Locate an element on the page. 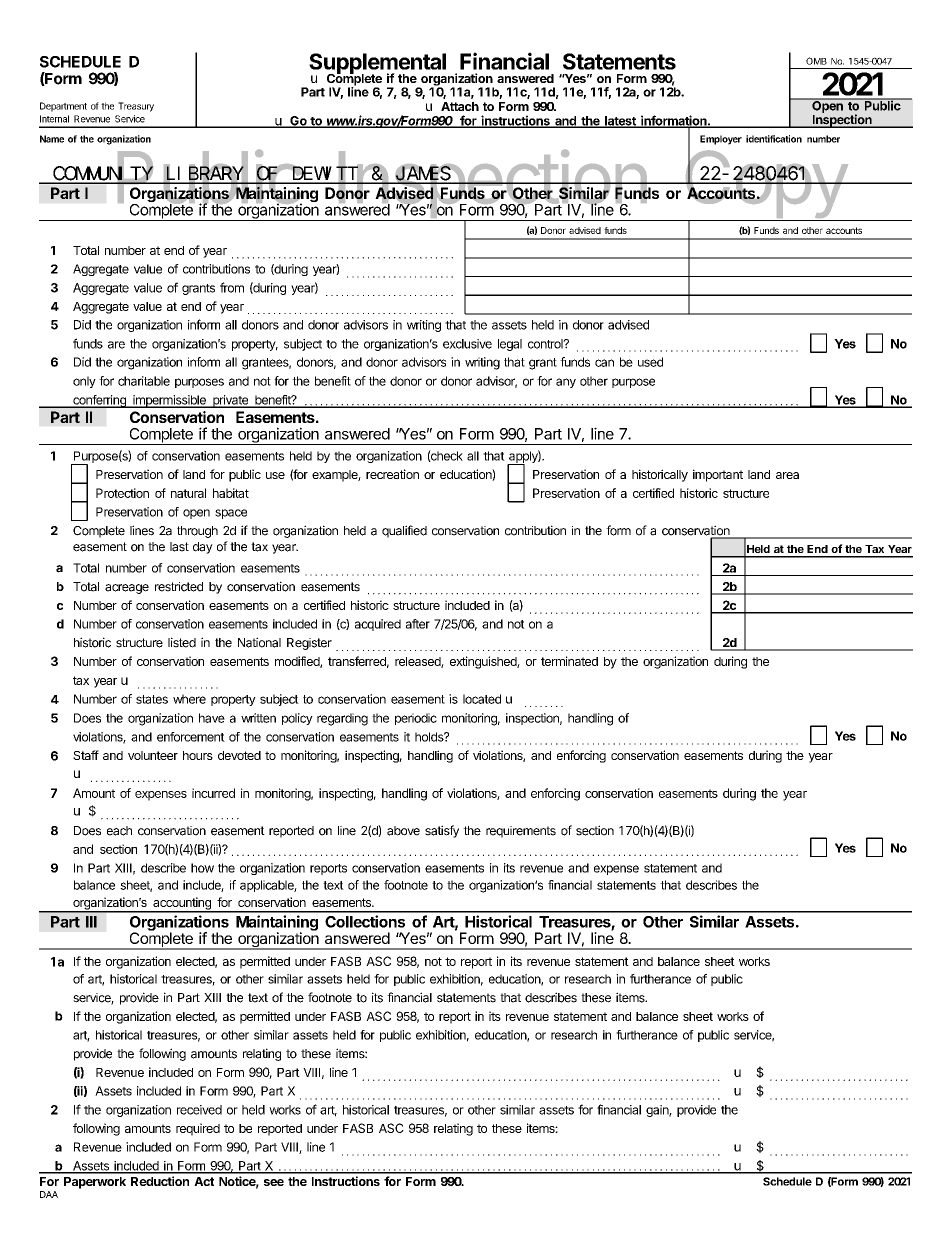  listed is located at coordinates (182, 642).
